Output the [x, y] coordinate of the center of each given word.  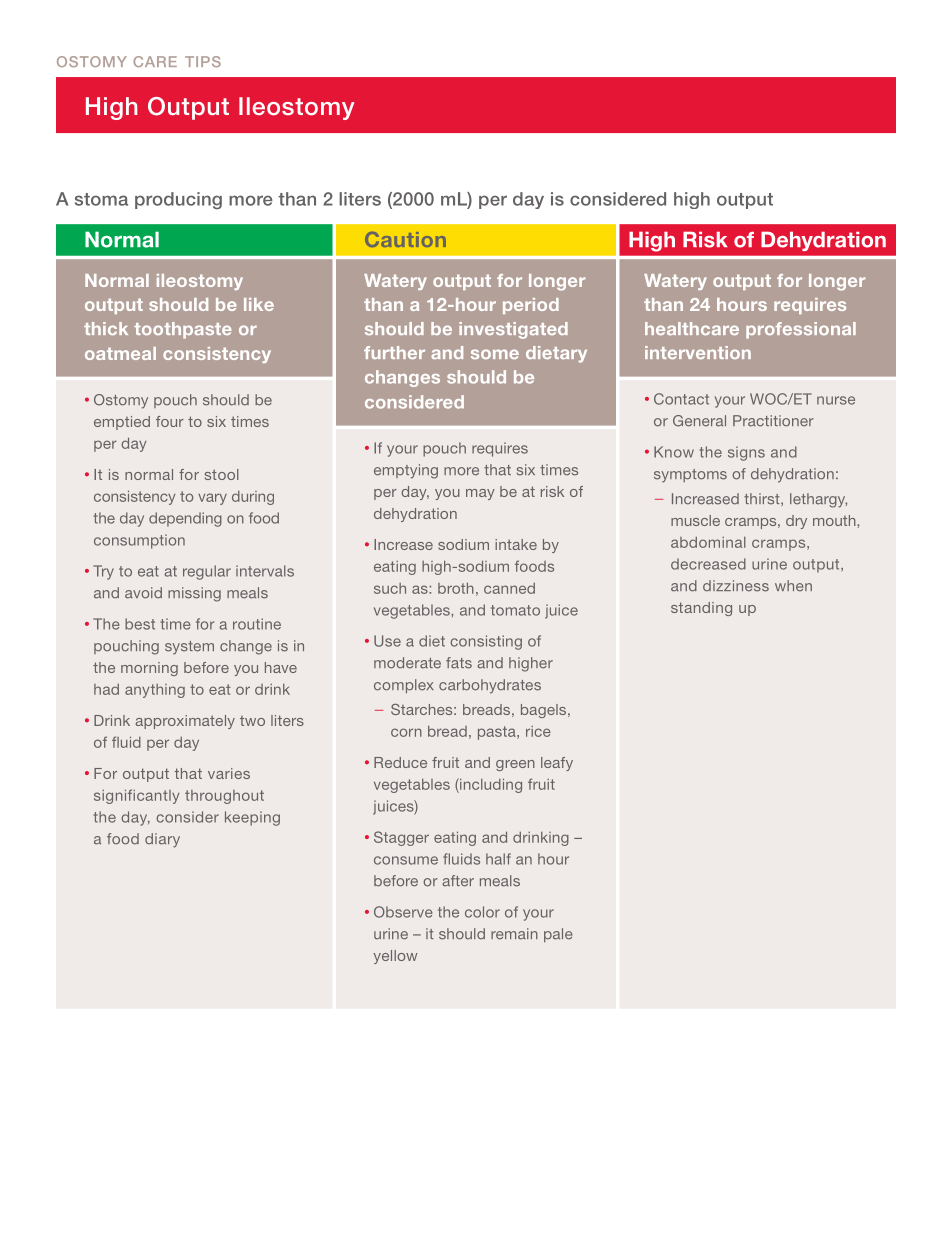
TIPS [203, 61]
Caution [405, 239]
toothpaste [183, 330]
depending [185, 519]
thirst [763, 499]
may [480, 494]
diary [162, 840]
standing [701, 609]
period [531, 306]
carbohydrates [490, 686]
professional [801, 330]
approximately [185, 722]
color [482, 912]
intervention [698, 352]
